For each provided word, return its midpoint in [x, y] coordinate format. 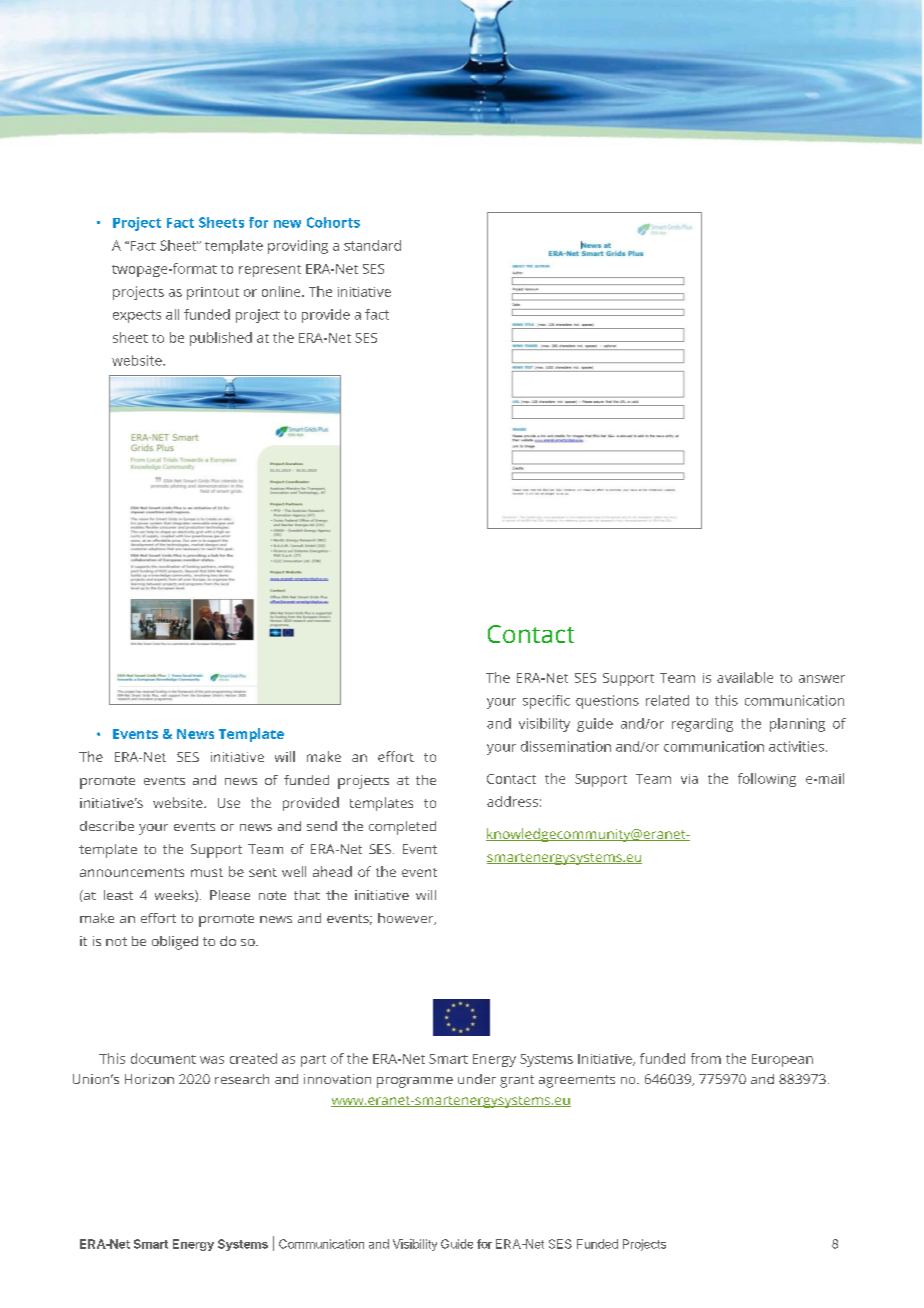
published [221, 339]
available [745, 677]
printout [213, 293]
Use [229, 803]
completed [402, 828]
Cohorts [333, 222]
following [767, 780]
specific [546, 702]
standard [372, 245]
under [477, 1079]
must [207, 872]
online [282, 291]
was [212, 1060]
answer [822, 679]
